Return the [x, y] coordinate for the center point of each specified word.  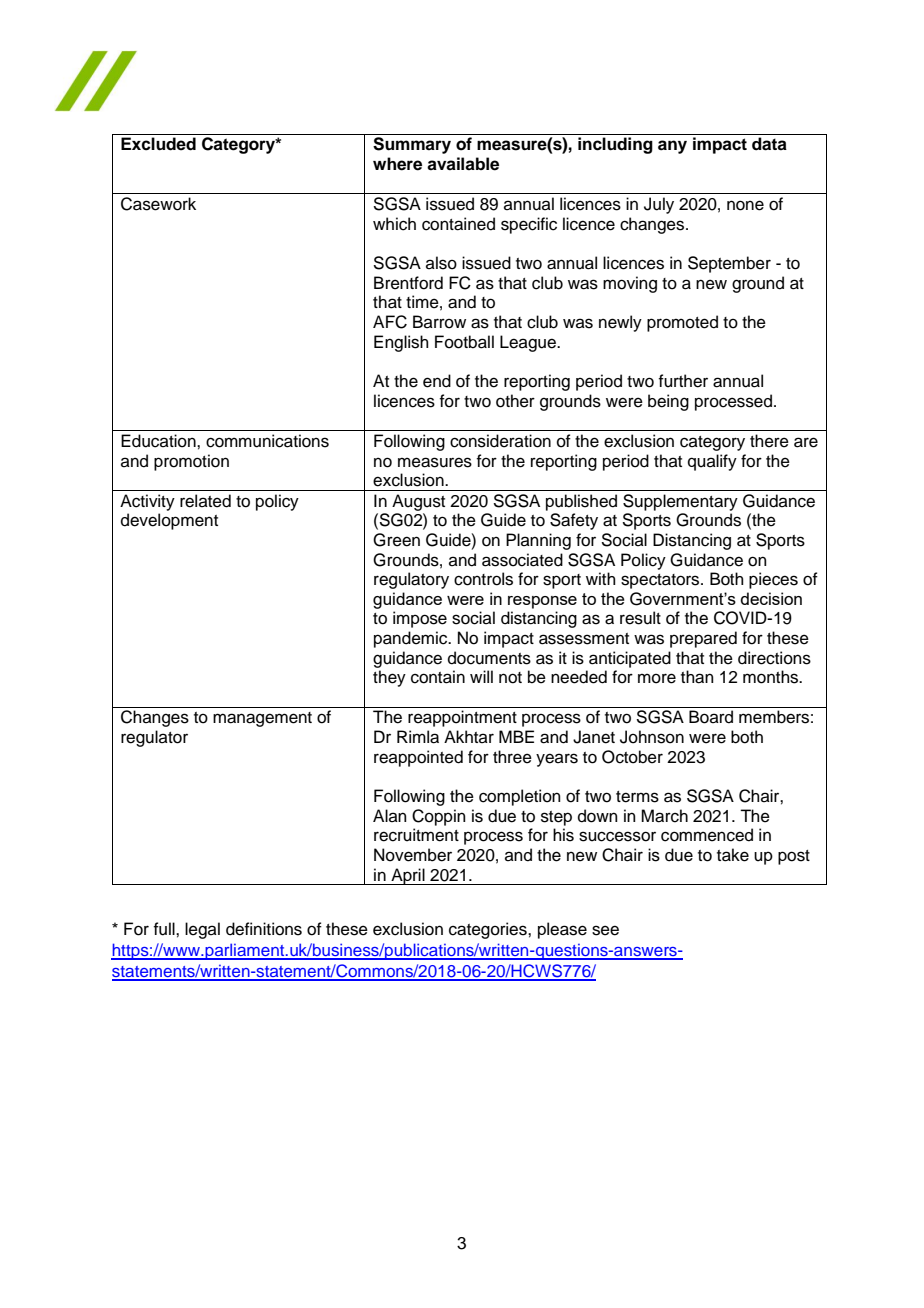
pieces [773, 580]
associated [522, 560]
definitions [264, 929]
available [463, 164]
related [205, 501]
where [397, 164]
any [672, 147]
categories [489, 930]
